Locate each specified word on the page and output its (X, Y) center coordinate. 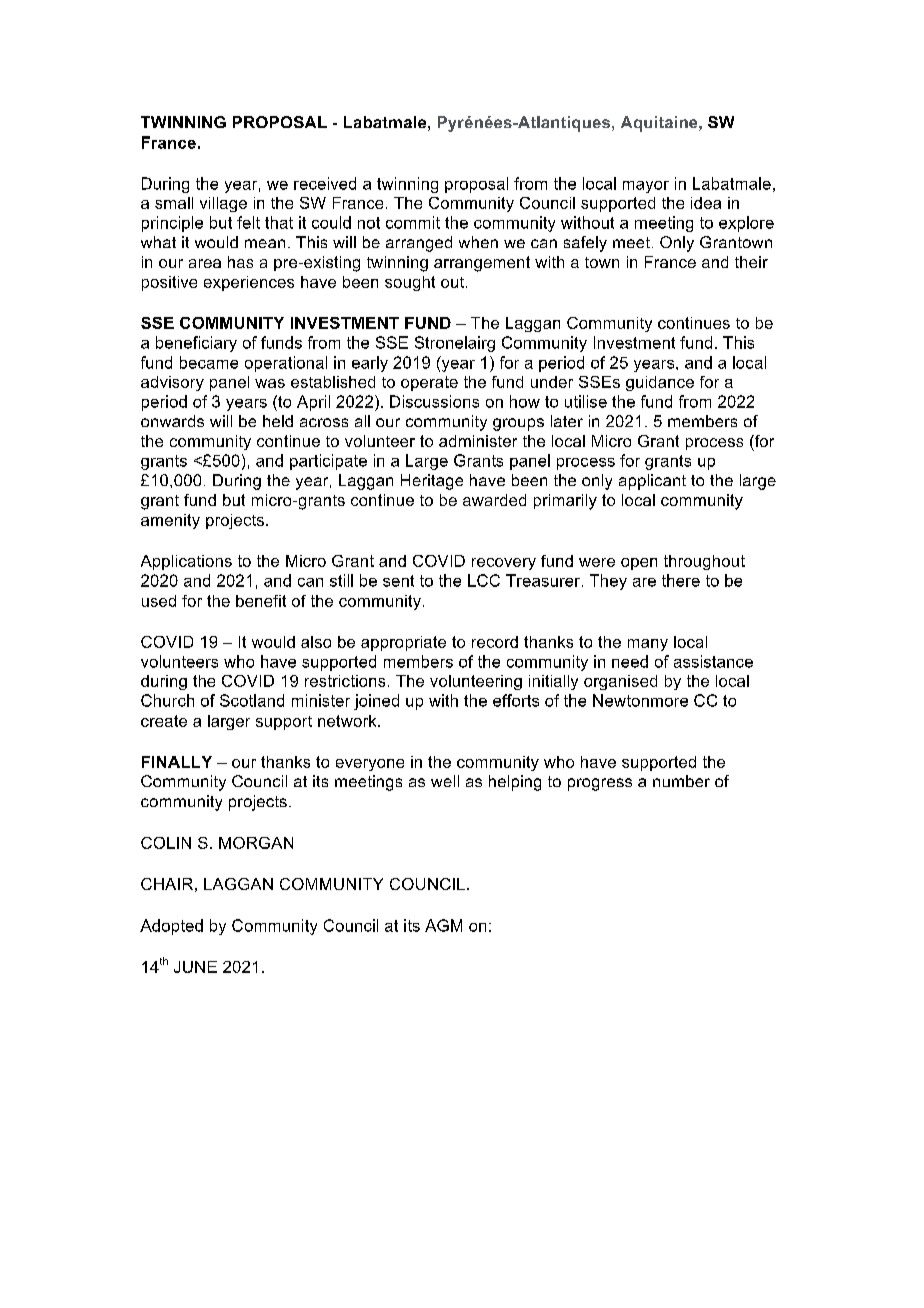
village (223, 204)
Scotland (252, 700)
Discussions (434, 401)
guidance (660, 383)
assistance (713, 661)
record (495, 642)
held (278, 421)
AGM (443, 925)
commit (413, 222)
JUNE (195, 967)
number (681, 781)
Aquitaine (660, 124)
